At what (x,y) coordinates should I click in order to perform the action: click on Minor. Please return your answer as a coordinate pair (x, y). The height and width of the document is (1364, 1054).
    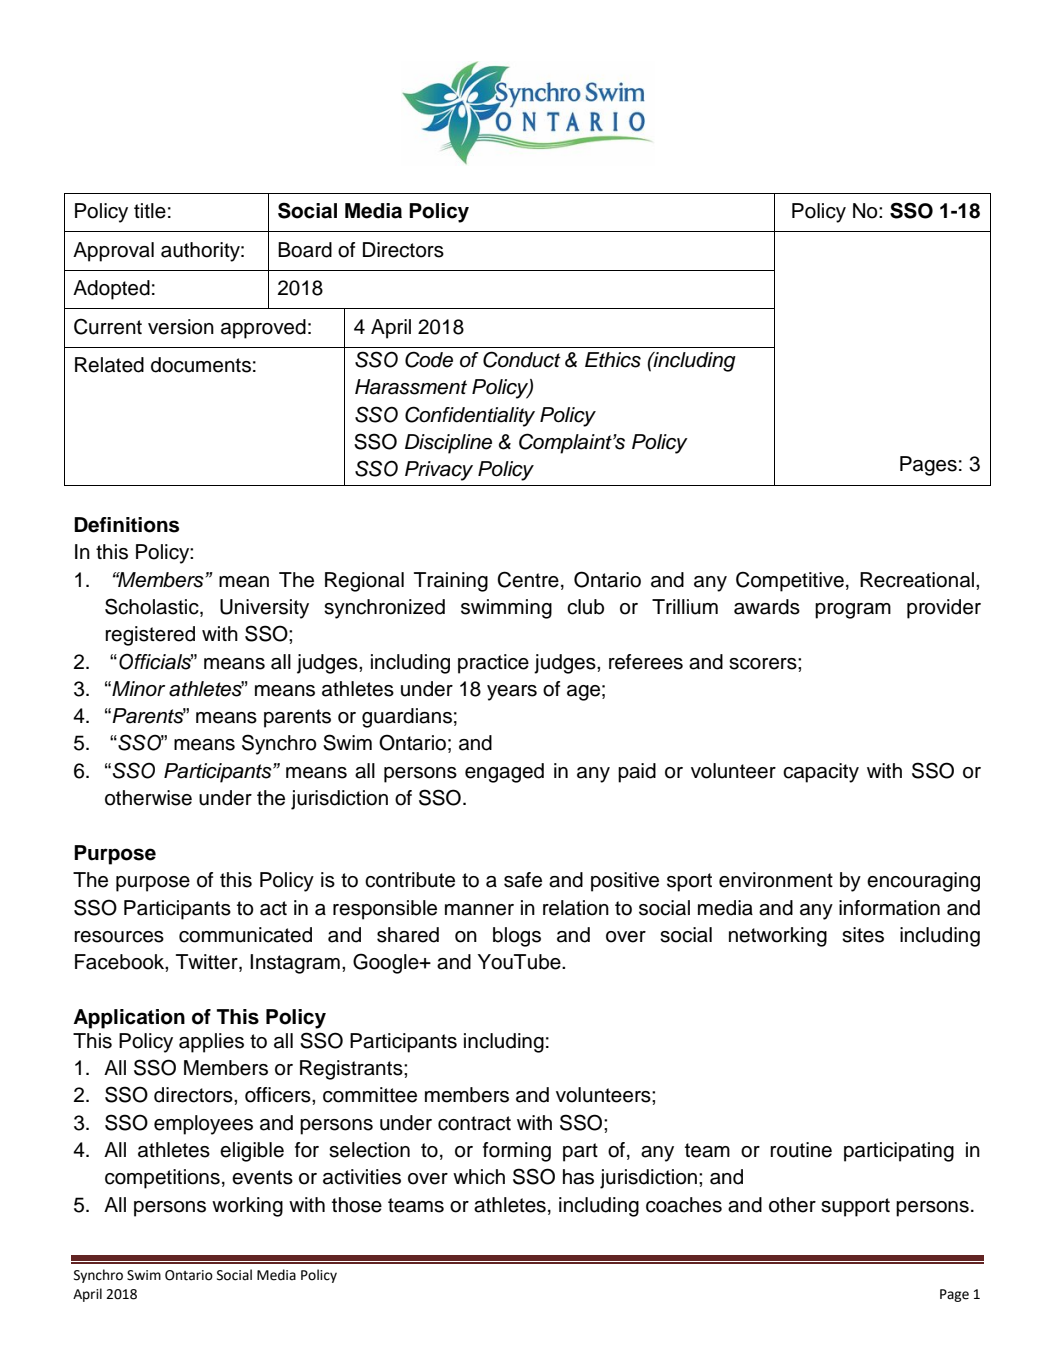
    Looking at the image, I should click on (137, 689).
